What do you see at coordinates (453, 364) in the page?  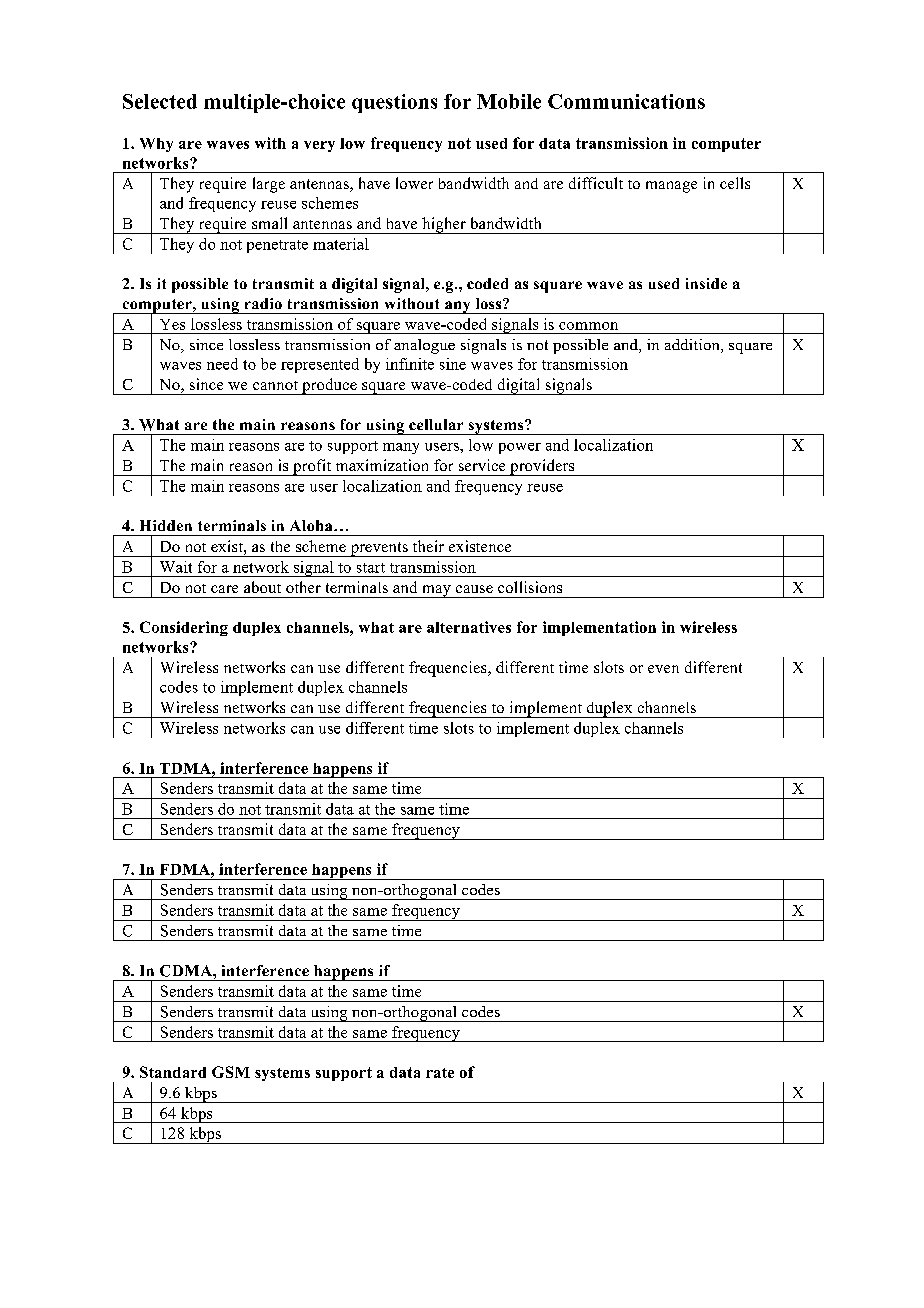 I see `sine` at bounding box center [453, 364].
